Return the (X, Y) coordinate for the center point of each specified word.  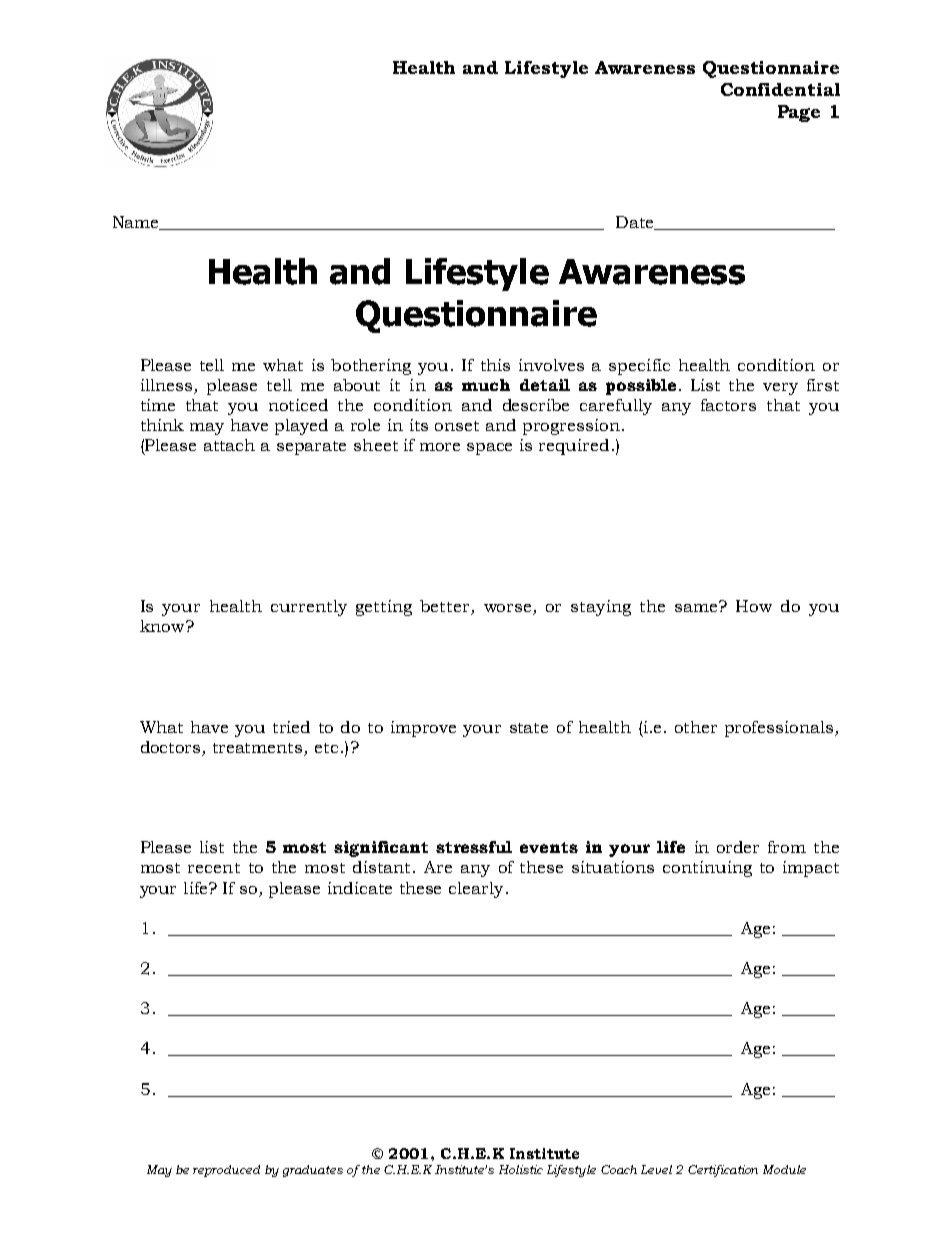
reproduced (226, 1171)
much (486, 385)
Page (799, 113)
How (754, 606)
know (163, 626)
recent (214, 868)
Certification (723, 1171)
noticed (298, 405)
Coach (619, 1169)
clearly (476, 890)
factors (728, 405)
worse (509, 609)
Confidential (780, 89)
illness (168, 386)
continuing (707, 869)
